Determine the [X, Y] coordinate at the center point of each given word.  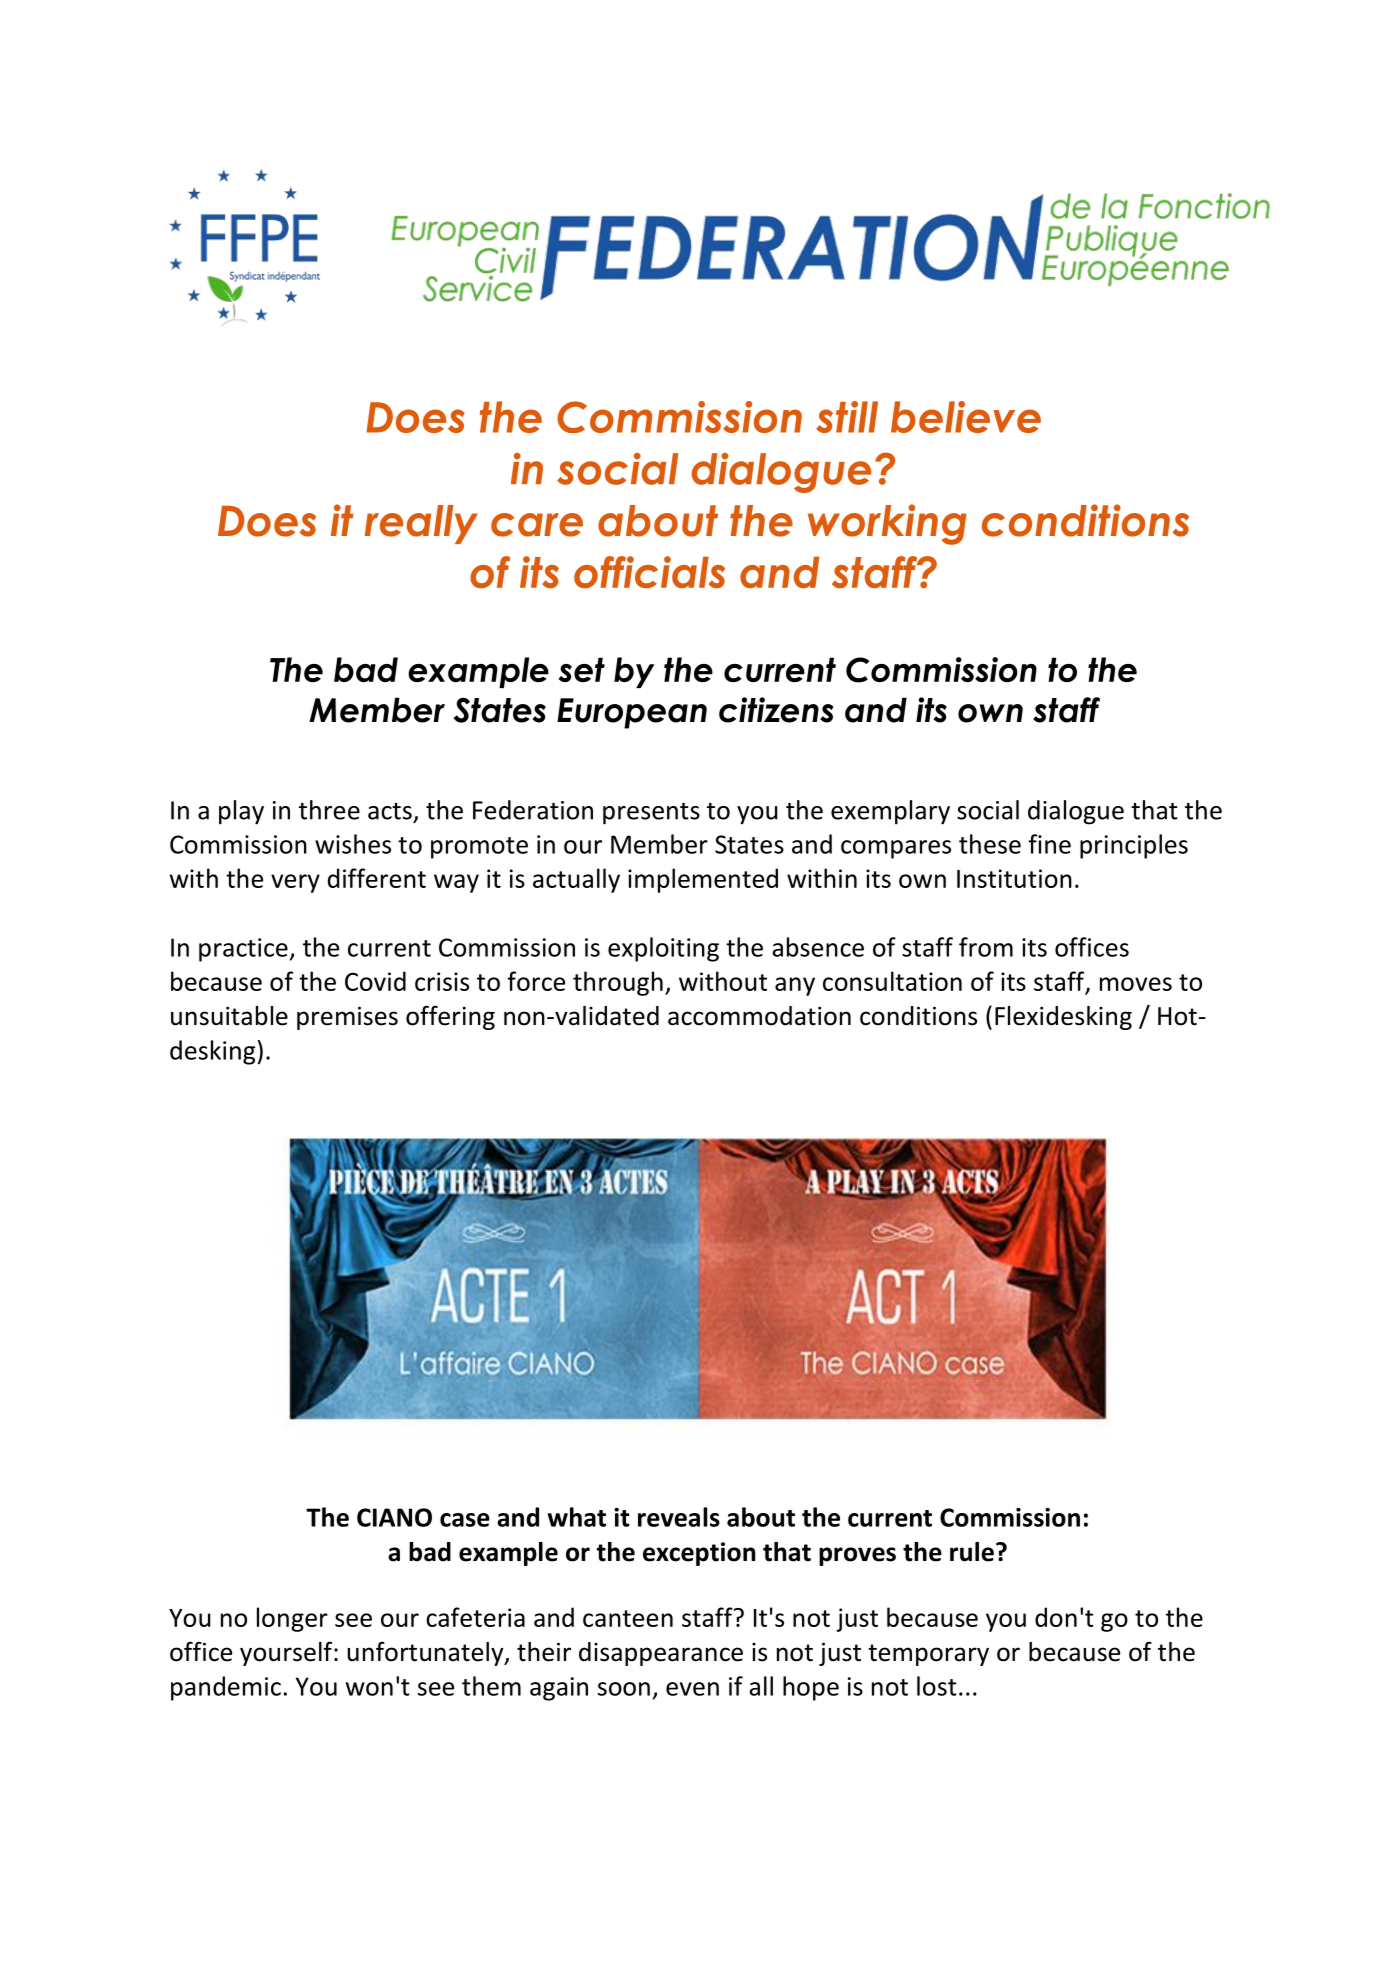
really [421, 524]
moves [1136, 984]
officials [649, 572]
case [465, 1520]
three [329, 810]
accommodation [759, 1016]
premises [347, 1018]
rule [972, 1552]
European [632, 713]
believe [966, 417]
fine [1049, 844]
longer [292, 1619]
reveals [679, 1517]
